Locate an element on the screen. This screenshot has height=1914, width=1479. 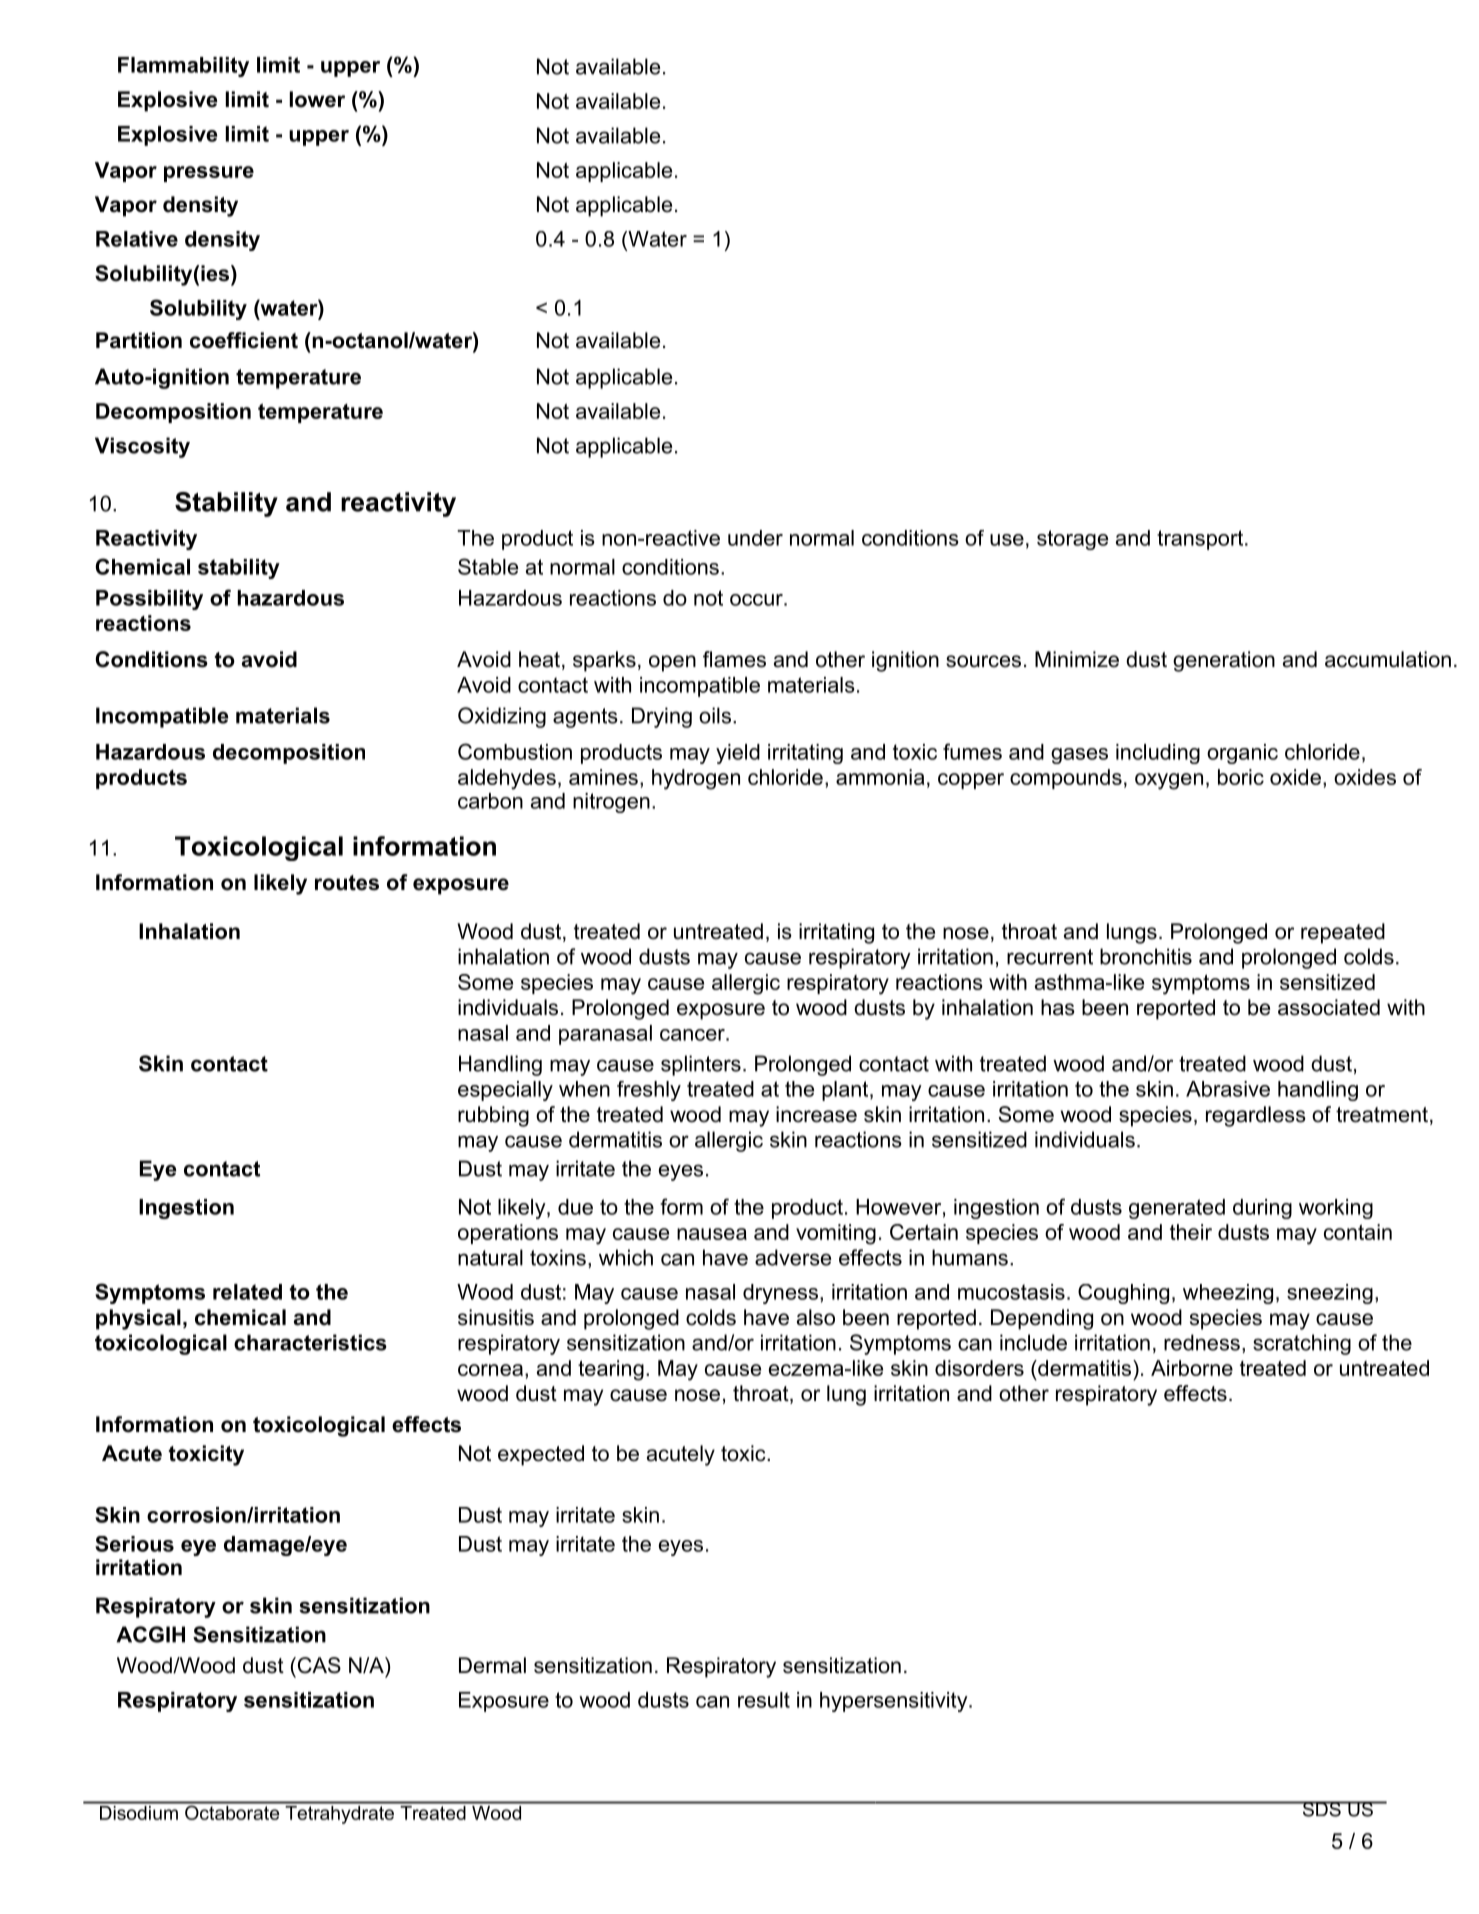
Possibility is located at coordinates (149, 600).
